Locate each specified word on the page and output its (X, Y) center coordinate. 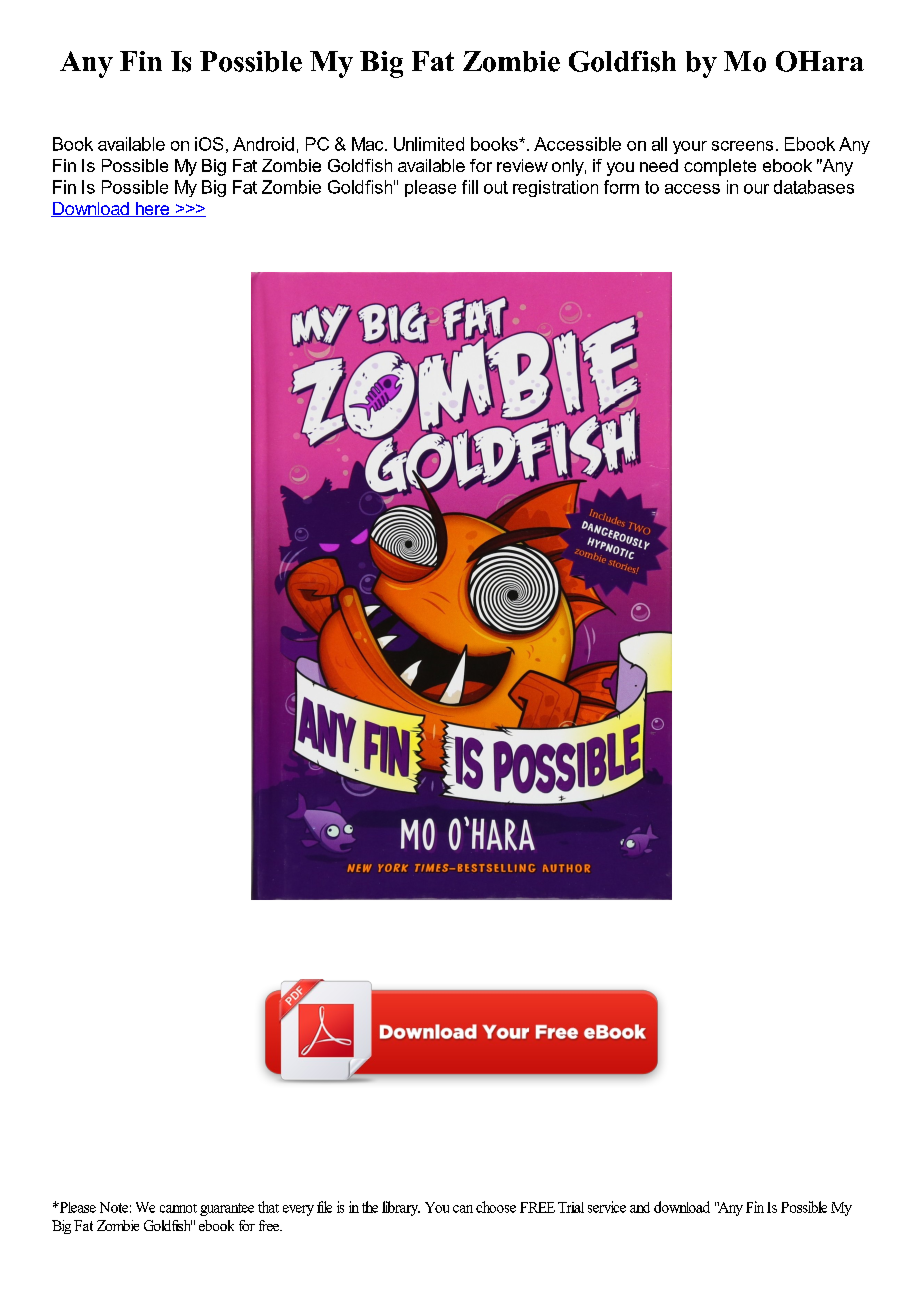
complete (720, 167)
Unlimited (429, 144)
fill (470, 187)
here (152, 209)
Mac (369, 144)
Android (263, 144)
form (621, 187)
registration (555, 188)
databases (814, 187)
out (496, 187)
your (690, 147)
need (659, 165)
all (659, 144)
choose (496, 1207)
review (522, 165)
